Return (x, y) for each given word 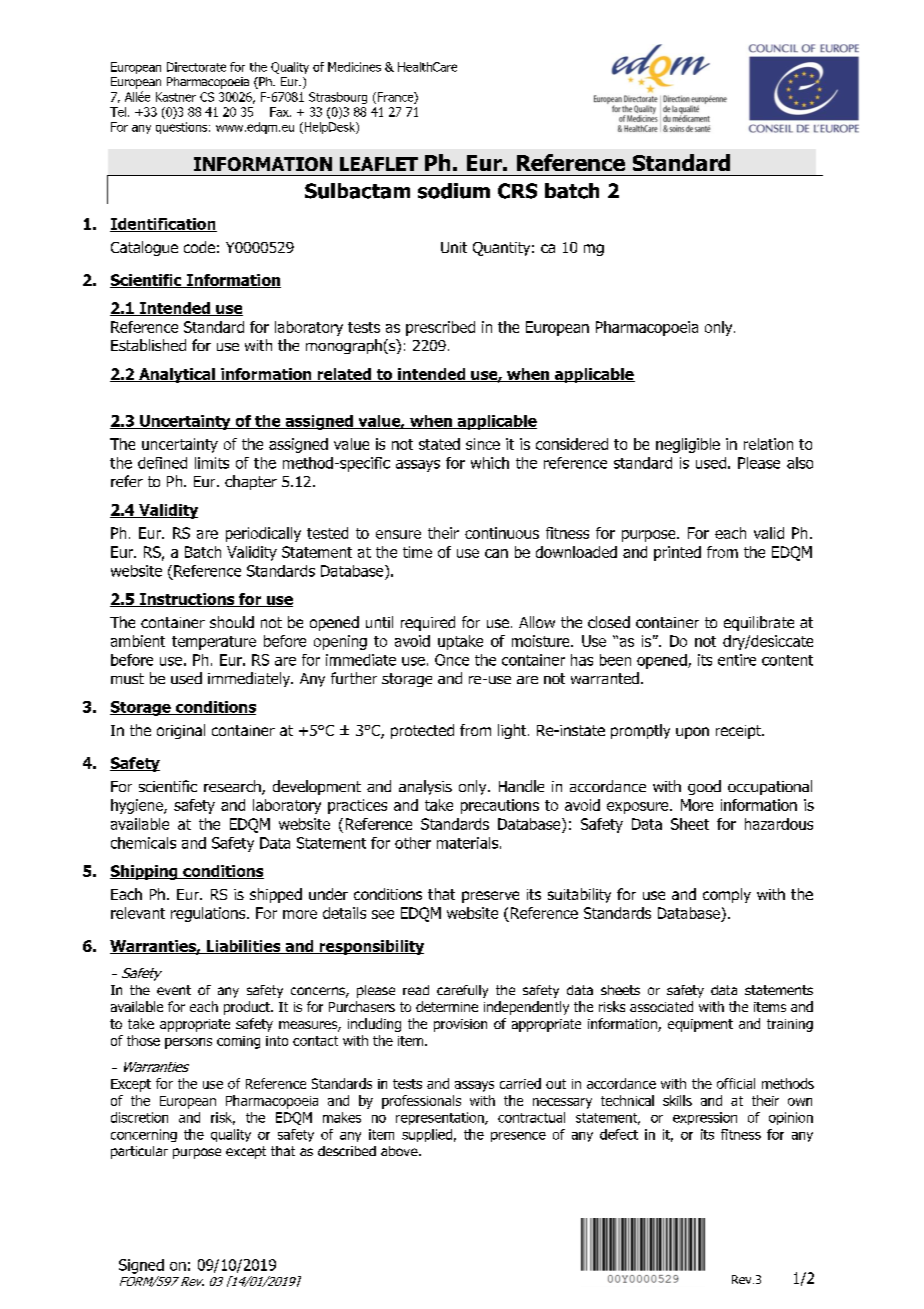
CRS (517, 191)
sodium (454, 191)
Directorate (196, 67)
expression (705, 1118)
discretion (139, 1117)
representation (441, 1118)
